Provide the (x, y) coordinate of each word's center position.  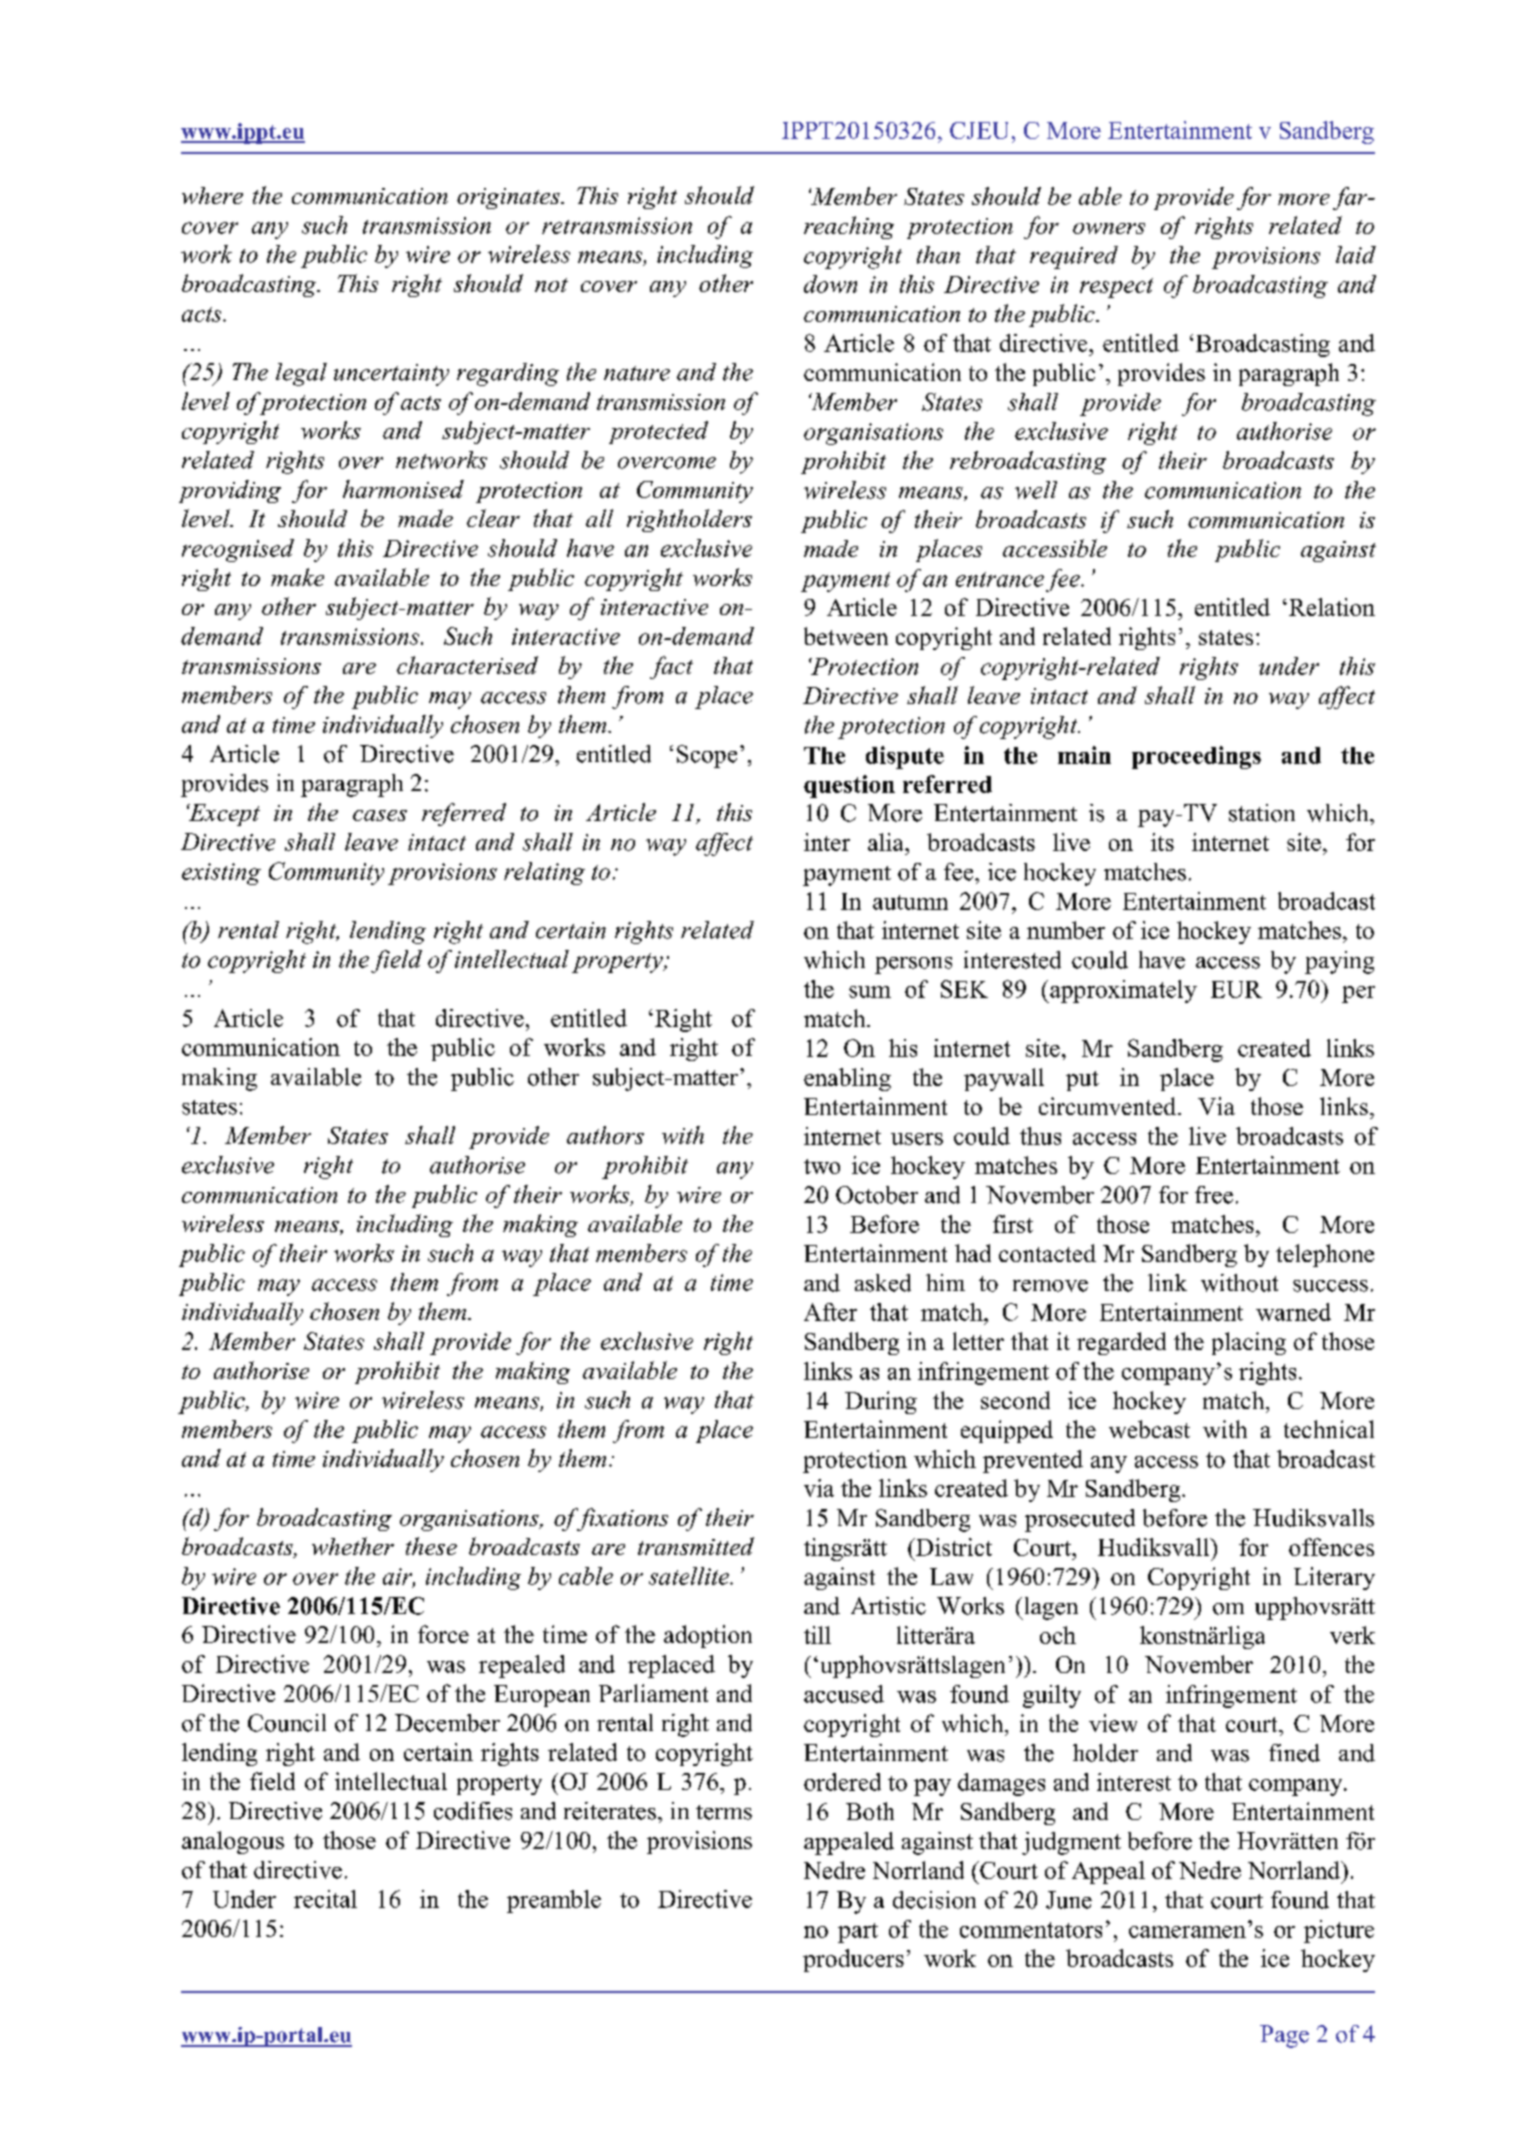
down (830, 284)
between (846, 636)
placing (1249, 1343)
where (212, 195)
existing (221, 874)
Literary (1334, 1578)
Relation (1332, 607)
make (297, 577)
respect (1116, 288)
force (443, 1634)
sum (870, 992)
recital (325, 1899)
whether (353, 1546)
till (817, 1635)
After (830, 1312)
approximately (1122, 991)
